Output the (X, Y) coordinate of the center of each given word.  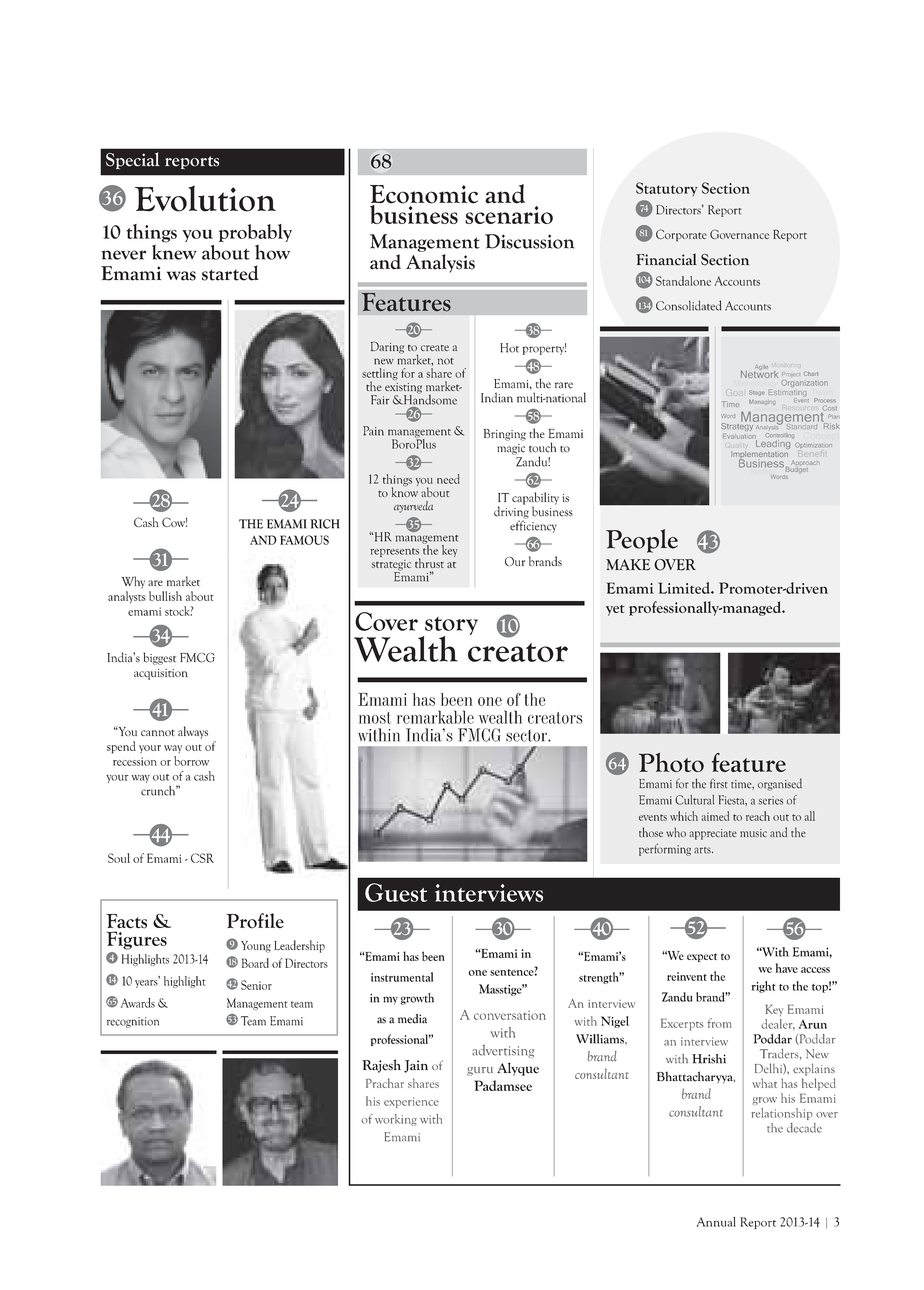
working (396, 1120)
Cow (174, 522)
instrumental (402, 977)
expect (702, 957)
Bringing (505, 435)
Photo (671, 762)
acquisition (161, 674)
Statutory (666, 189)
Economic (424, 195)
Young (256, 947)
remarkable (435, 717)
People (642, 541)
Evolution (205, 198)
